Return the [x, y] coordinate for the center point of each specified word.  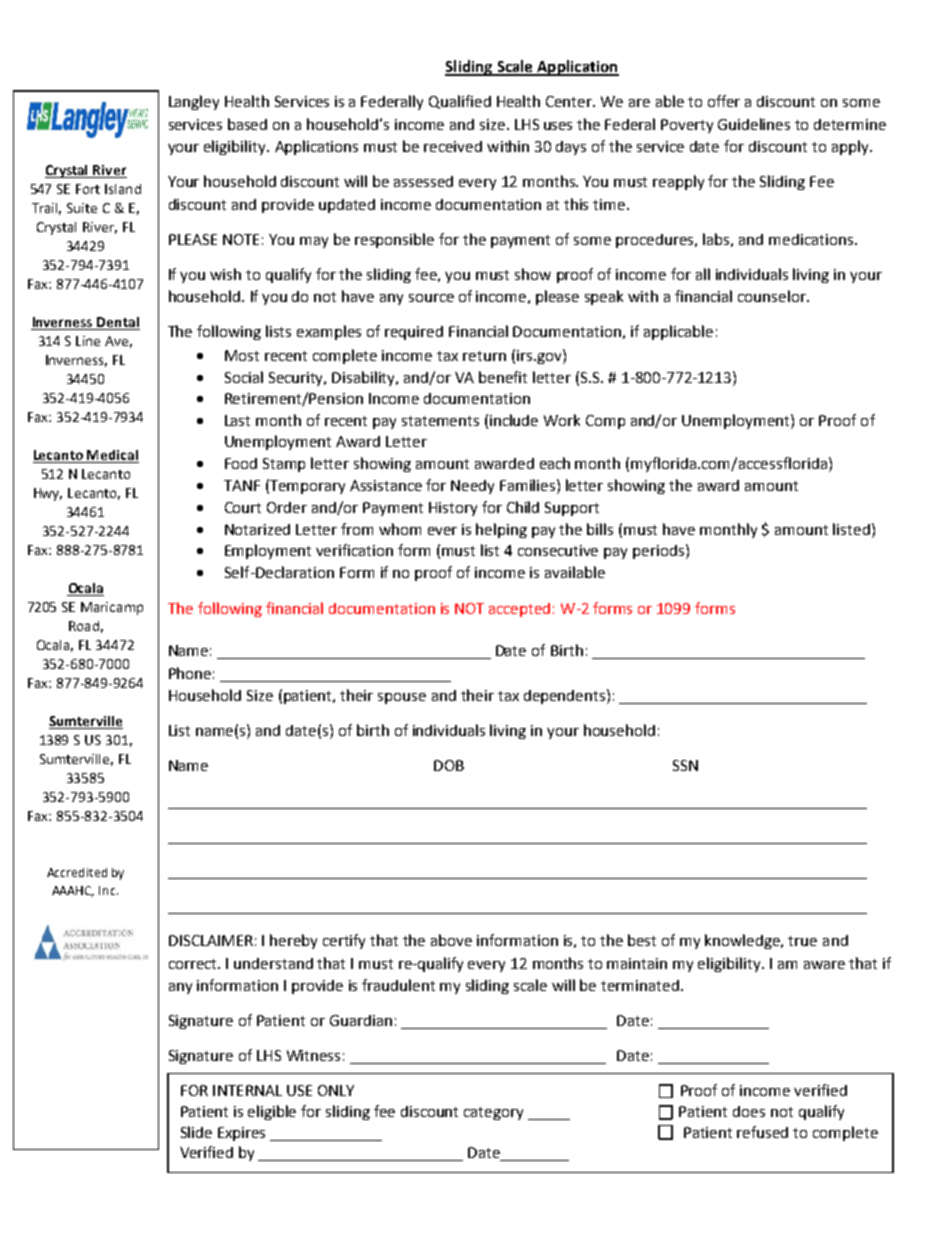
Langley [194, 102]
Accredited [77, 872]
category [493, 1113]
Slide [196, 1132]
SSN [685, 765]
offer [724, 101]
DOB [449, 765]
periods [658, 552]
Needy [472, 487]
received [453, 146]
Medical [112, 456]
